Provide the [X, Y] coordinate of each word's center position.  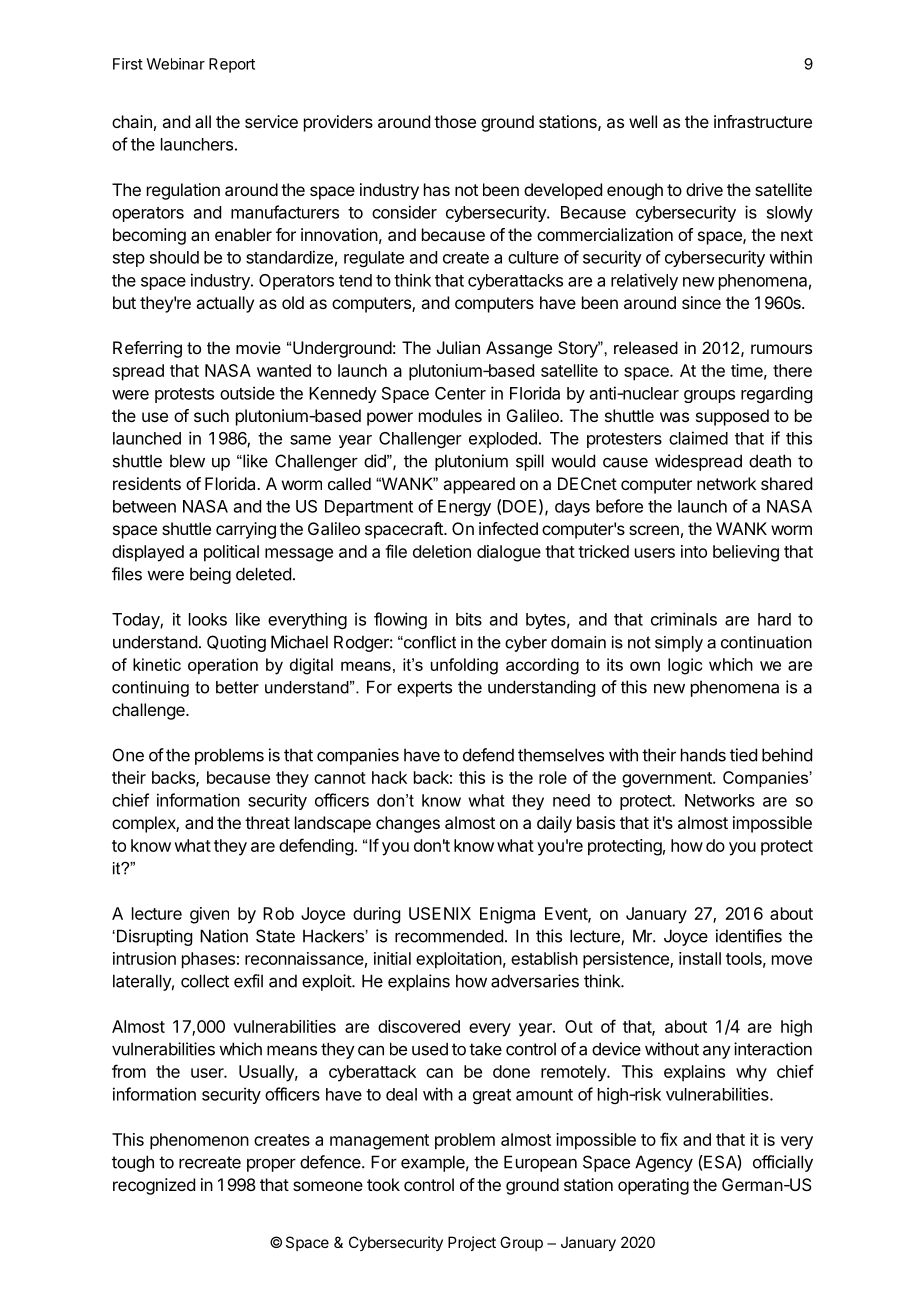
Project [472, 1243]
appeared [479, 485]
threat [267, 822]
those [455, 121]
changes [408, 824]
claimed [698, 438]
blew [187, 461]
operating [653, 1186]
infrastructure [763, 121]
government [668, 780]
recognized [154, 1186]
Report [232, 65]
